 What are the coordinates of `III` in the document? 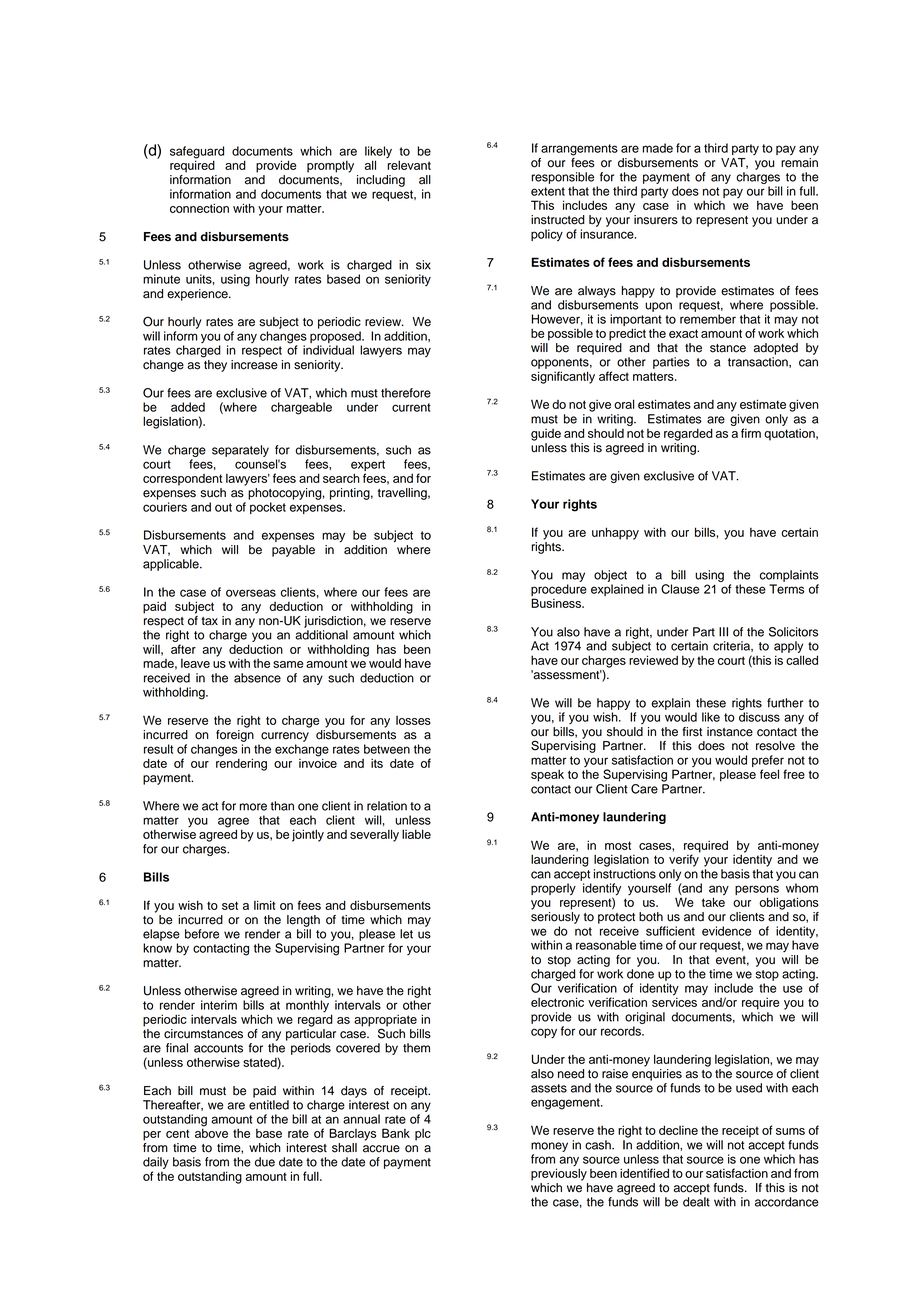 It's located at (723, 632).
